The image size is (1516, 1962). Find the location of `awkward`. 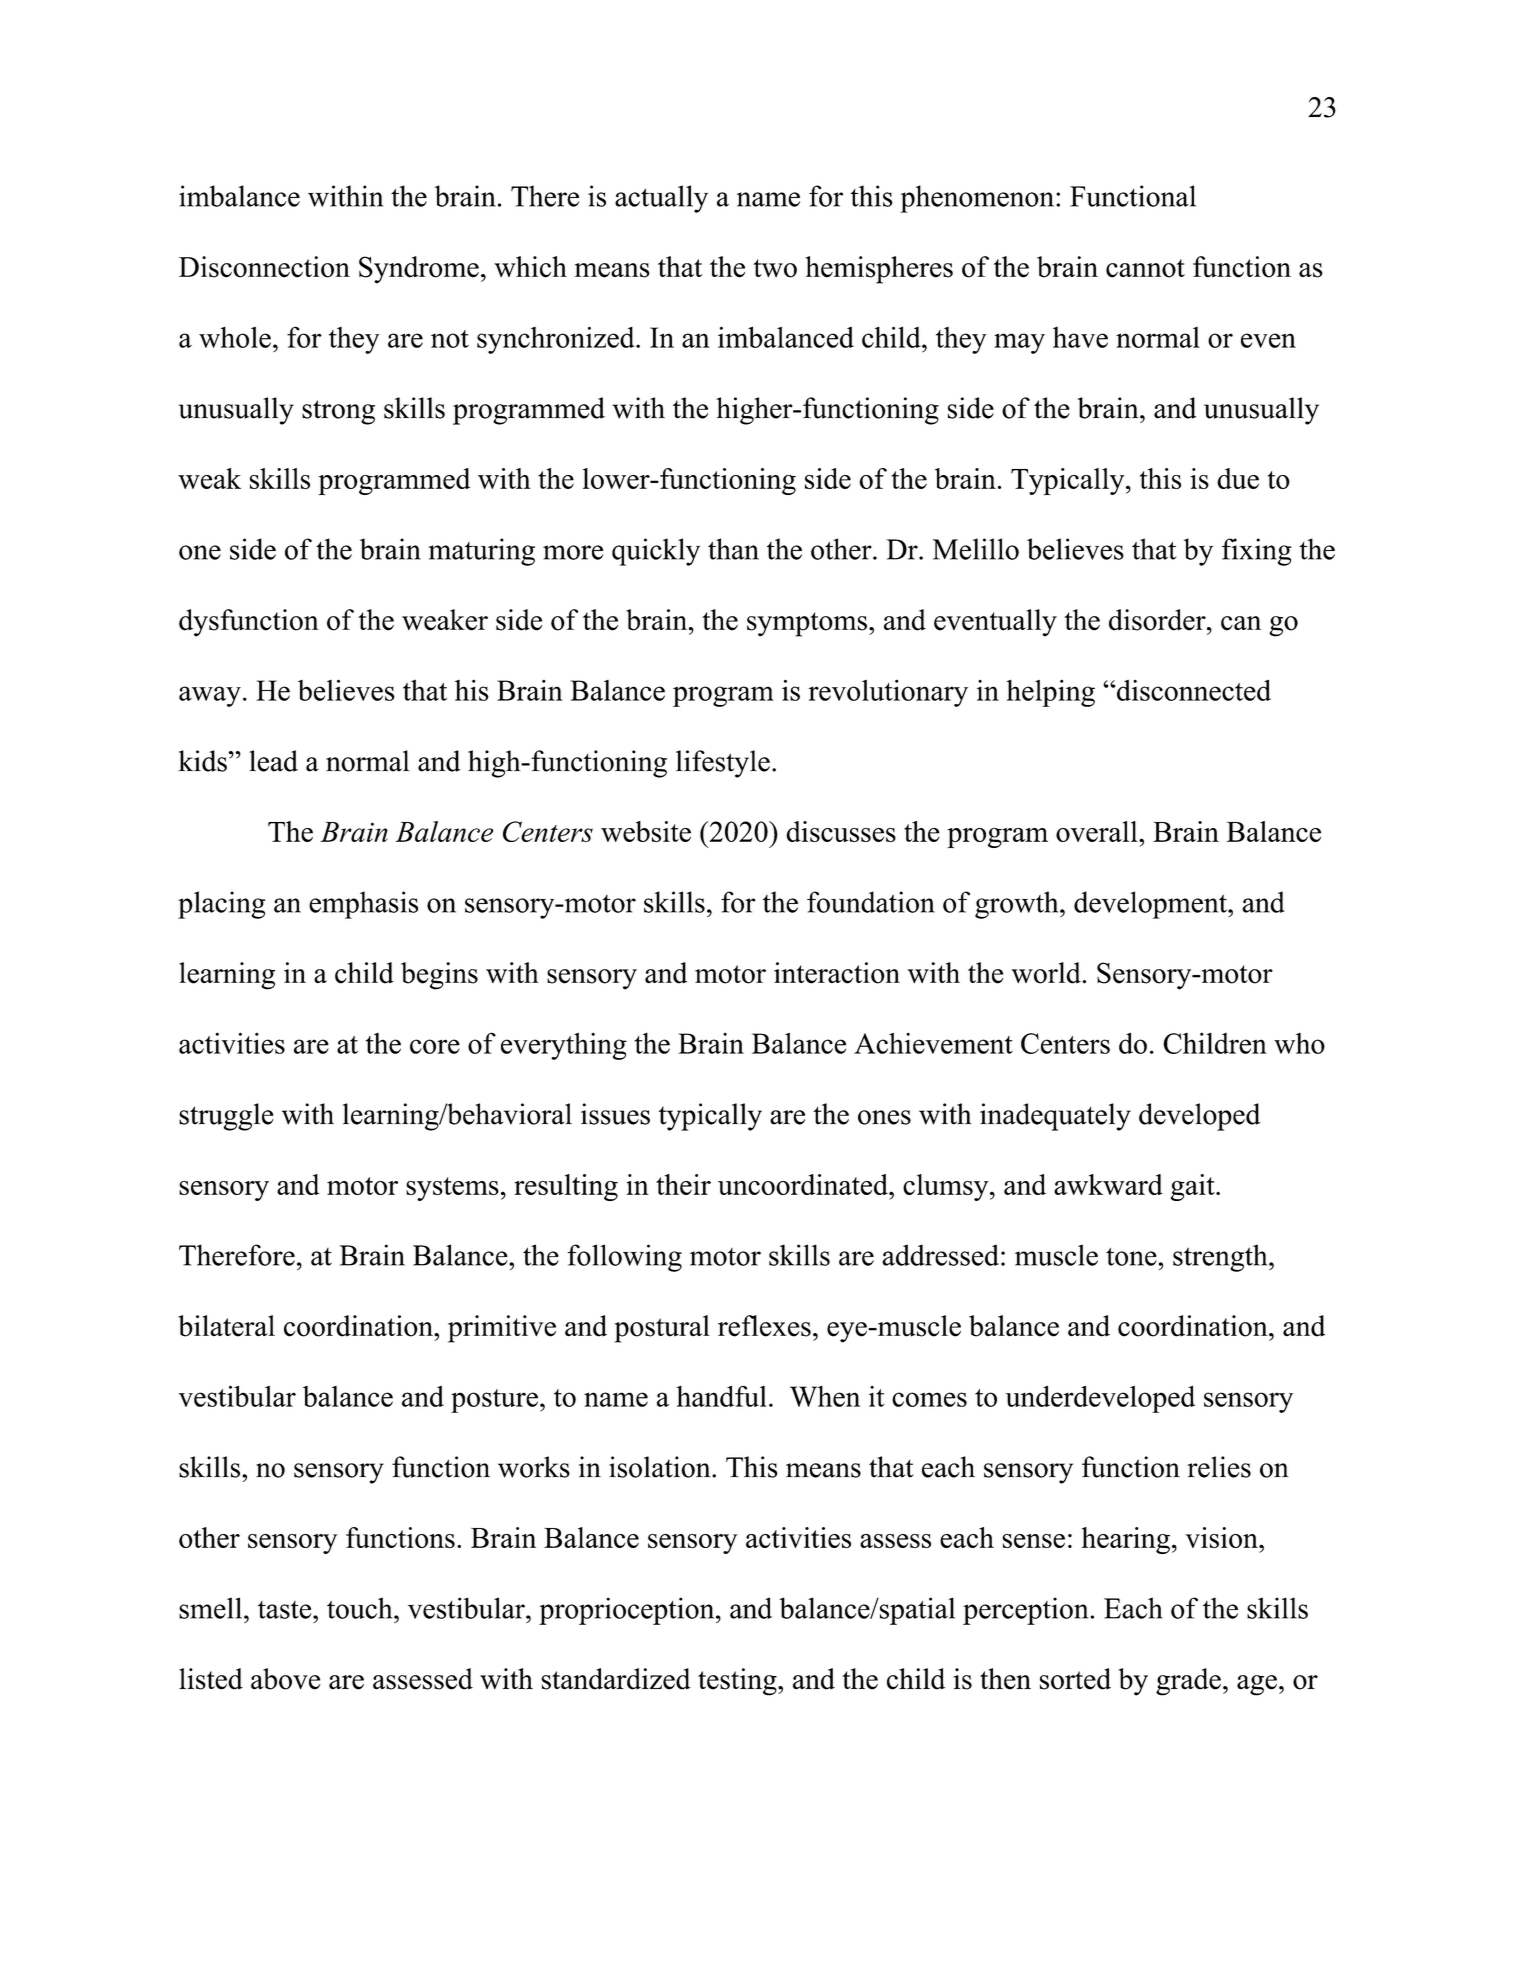

awkward is located at coordinates (1108, 1184).
